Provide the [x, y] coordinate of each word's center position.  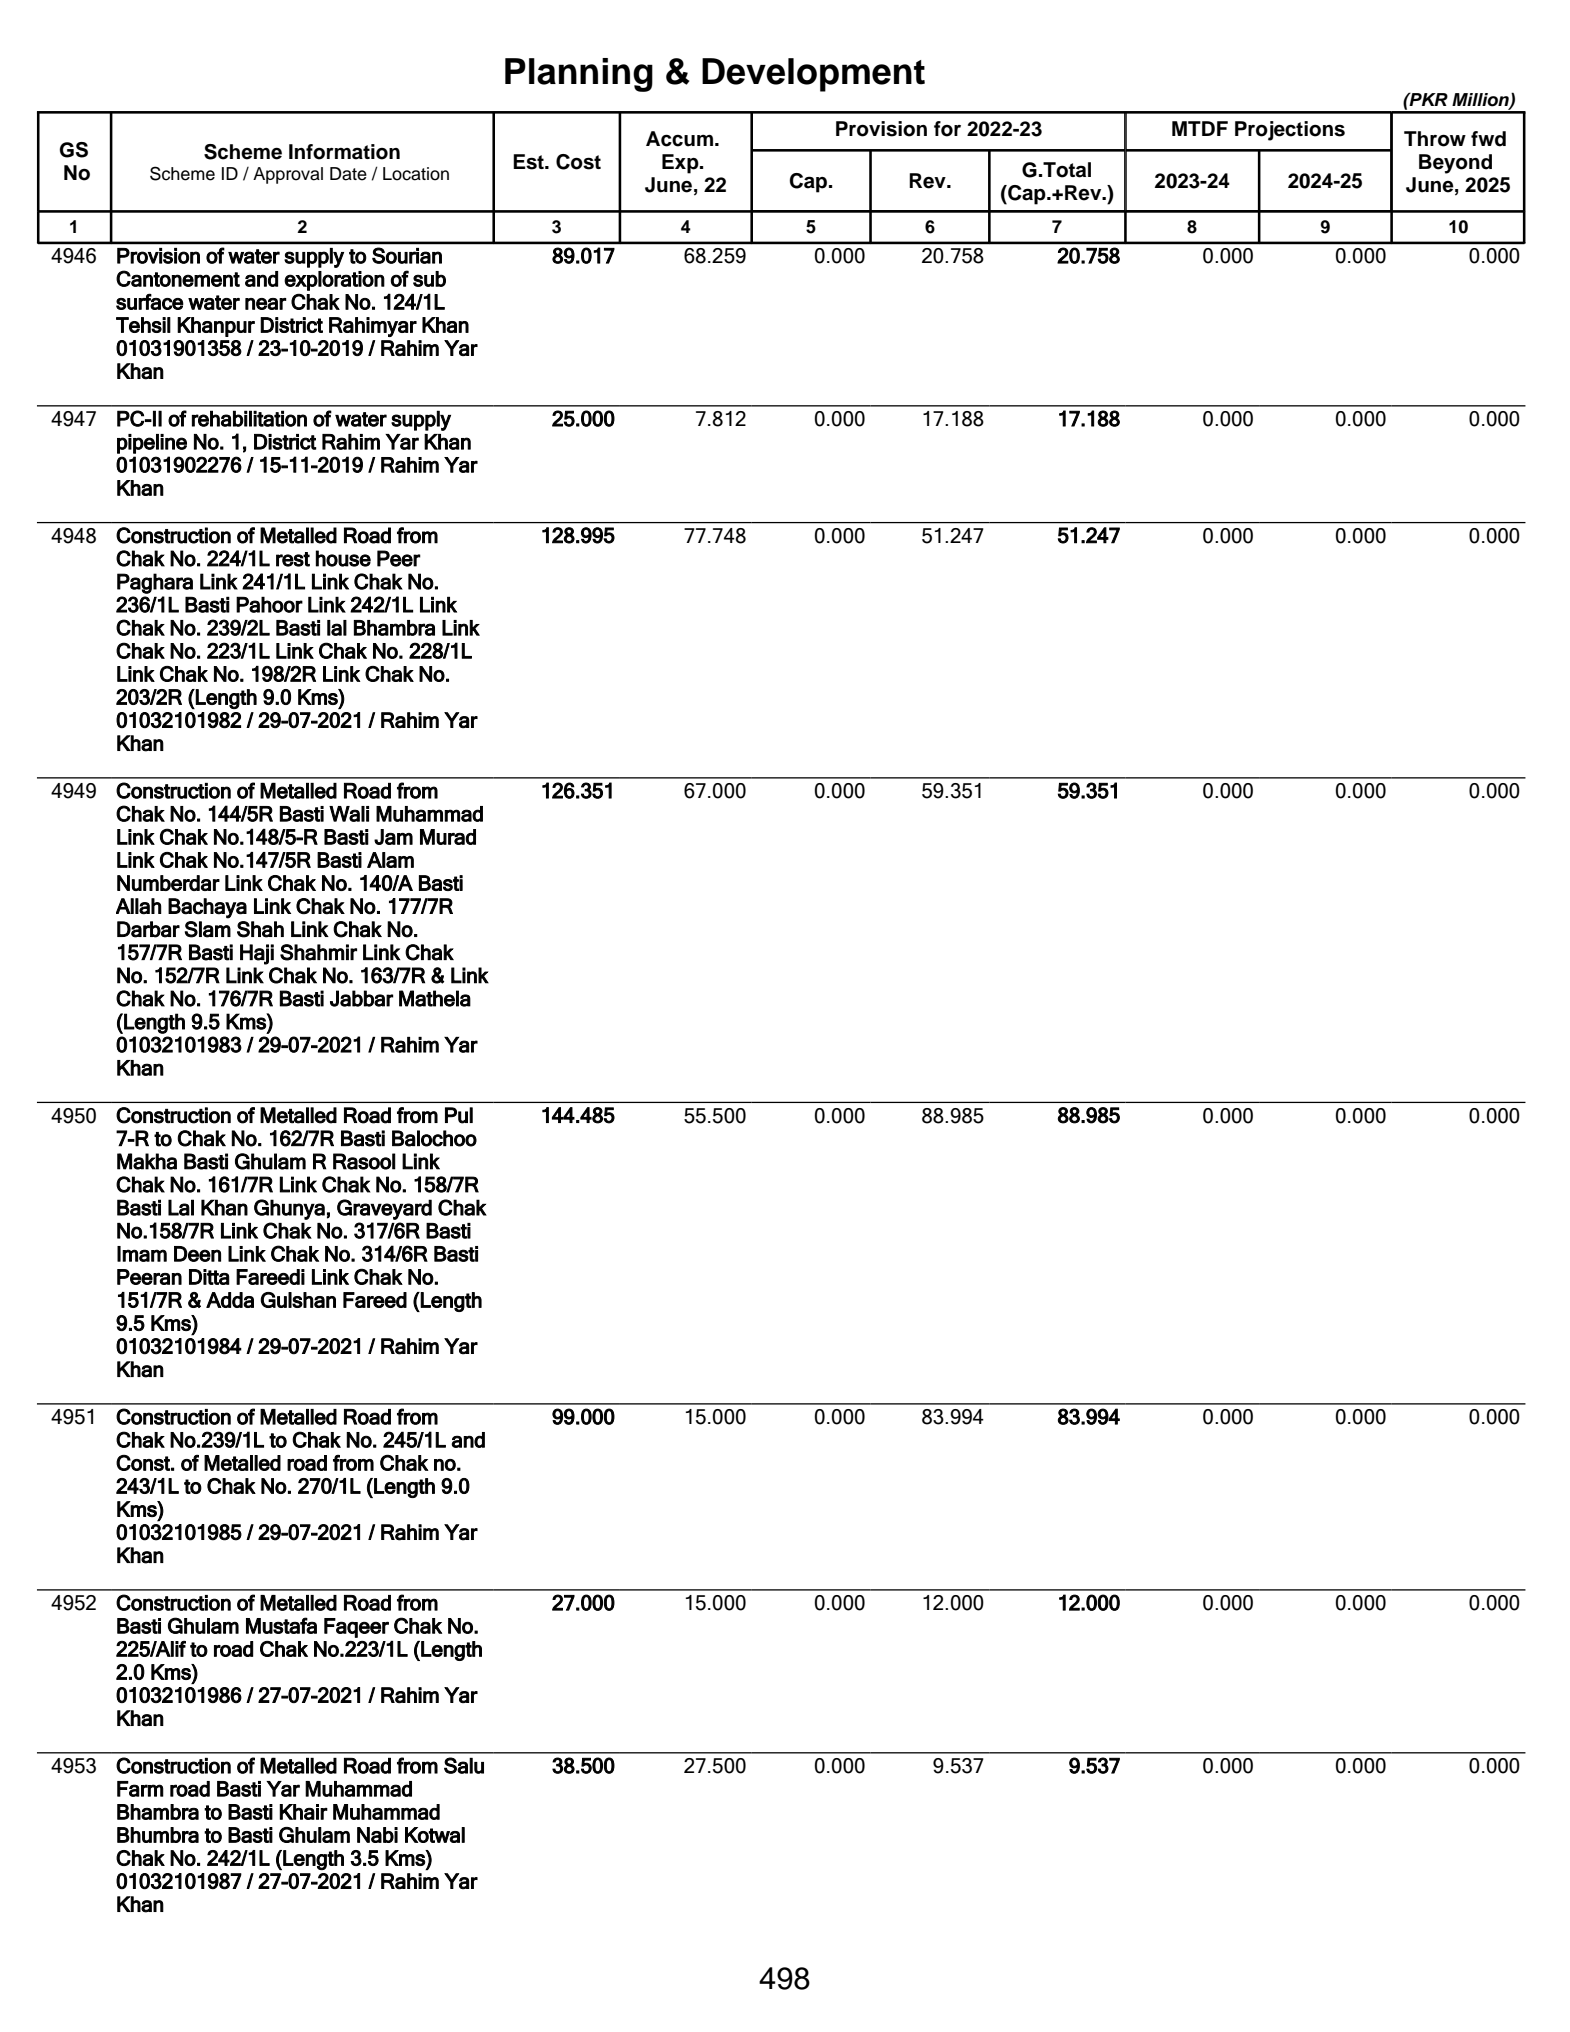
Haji [257, 954]
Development [813, 75]
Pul [459, 1115]
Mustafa [281, 1625]
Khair [303, 1812]
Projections [1290, 131]
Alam [390, 860]
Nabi [377, 1835]
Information [344, 152]
